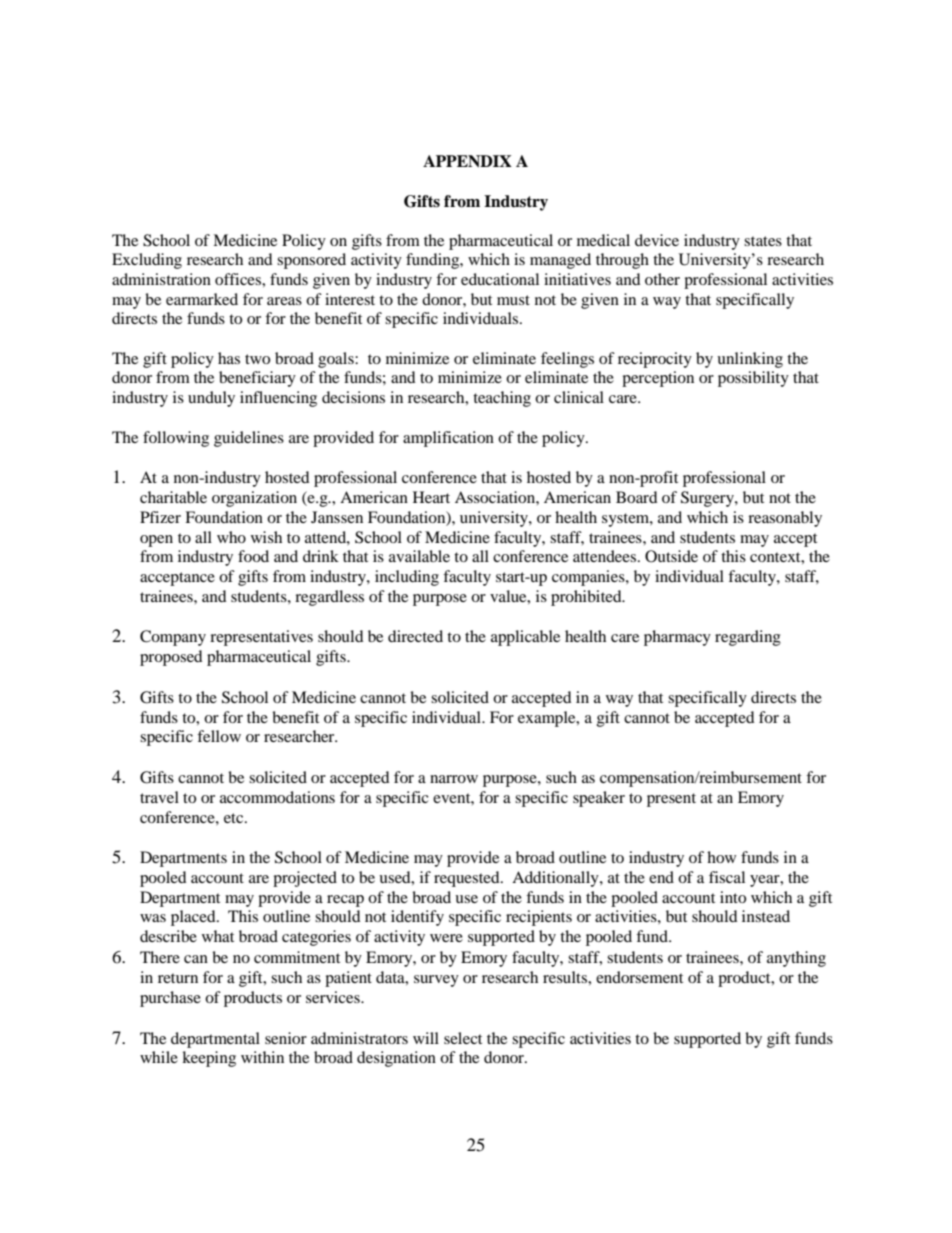  Describe the element at coordinates (147, 261) in the image. I see `Excluding` at that location.
